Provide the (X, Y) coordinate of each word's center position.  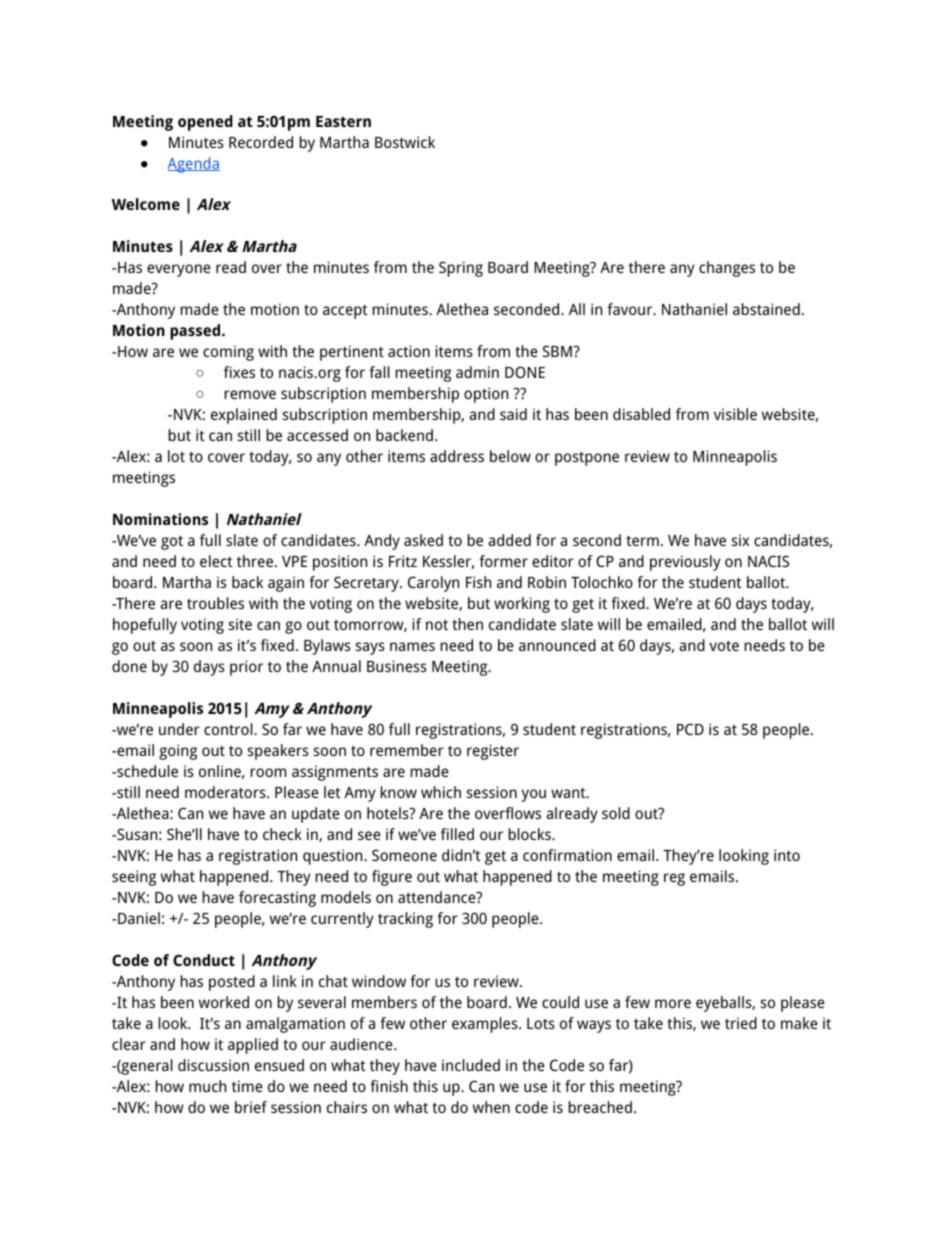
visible (735, 414)
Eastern (343, 121)
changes (727, 269)
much (207, 1086)
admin (477, 372)
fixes (239, 372)
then (467, 624)
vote (724, 645)
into (787, 855)
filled (457, 834)
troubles (215, 603)
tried (741, 1023)
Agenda (193, 165)
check (282, 834)
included (471, 1065)
